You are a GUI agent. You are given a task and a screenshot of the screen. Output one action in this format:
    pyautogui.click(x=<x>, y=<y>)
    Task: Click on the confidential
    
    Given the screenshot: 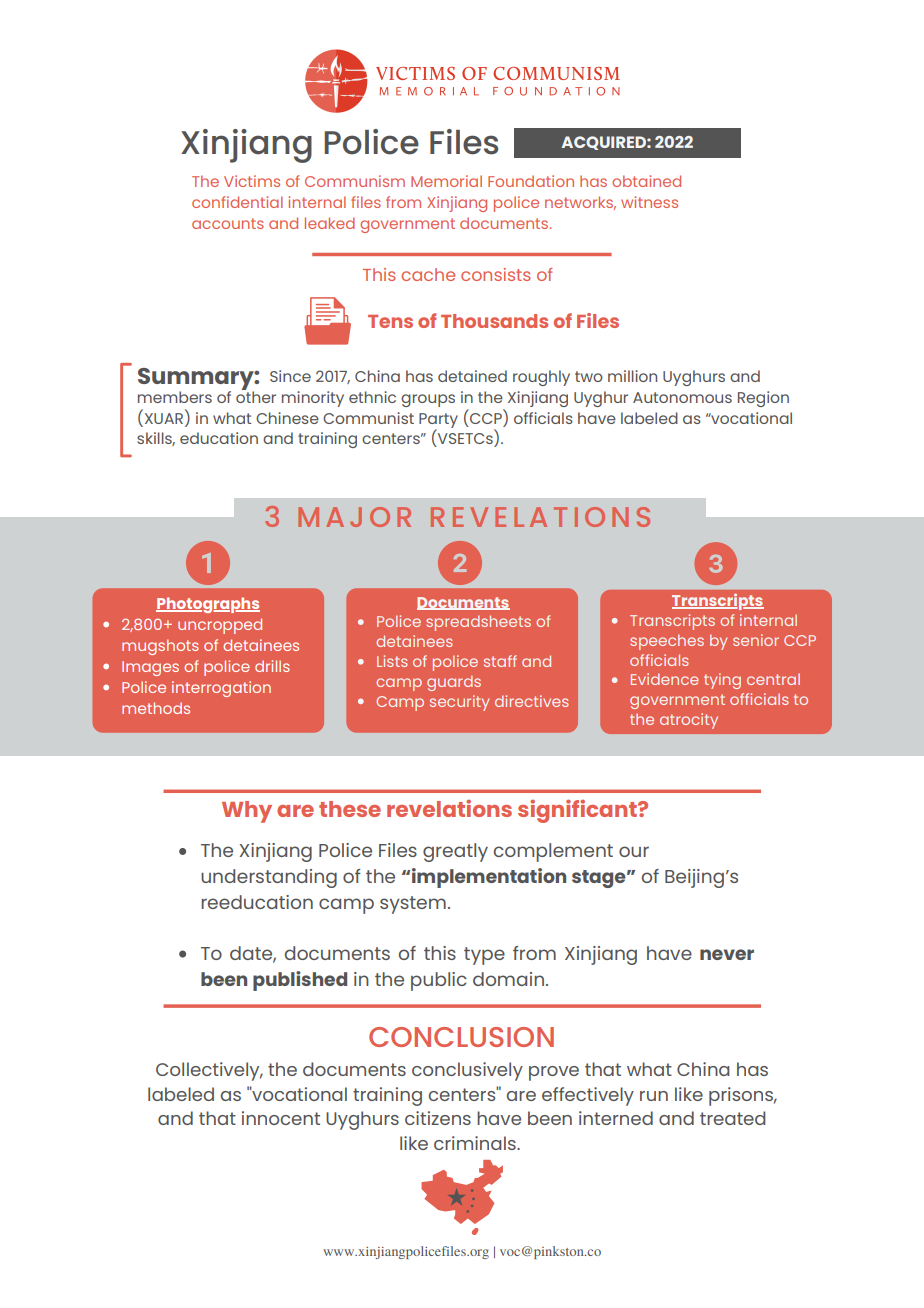 What is the action you would take?
    pyautogui.click(x=237, y=202)
